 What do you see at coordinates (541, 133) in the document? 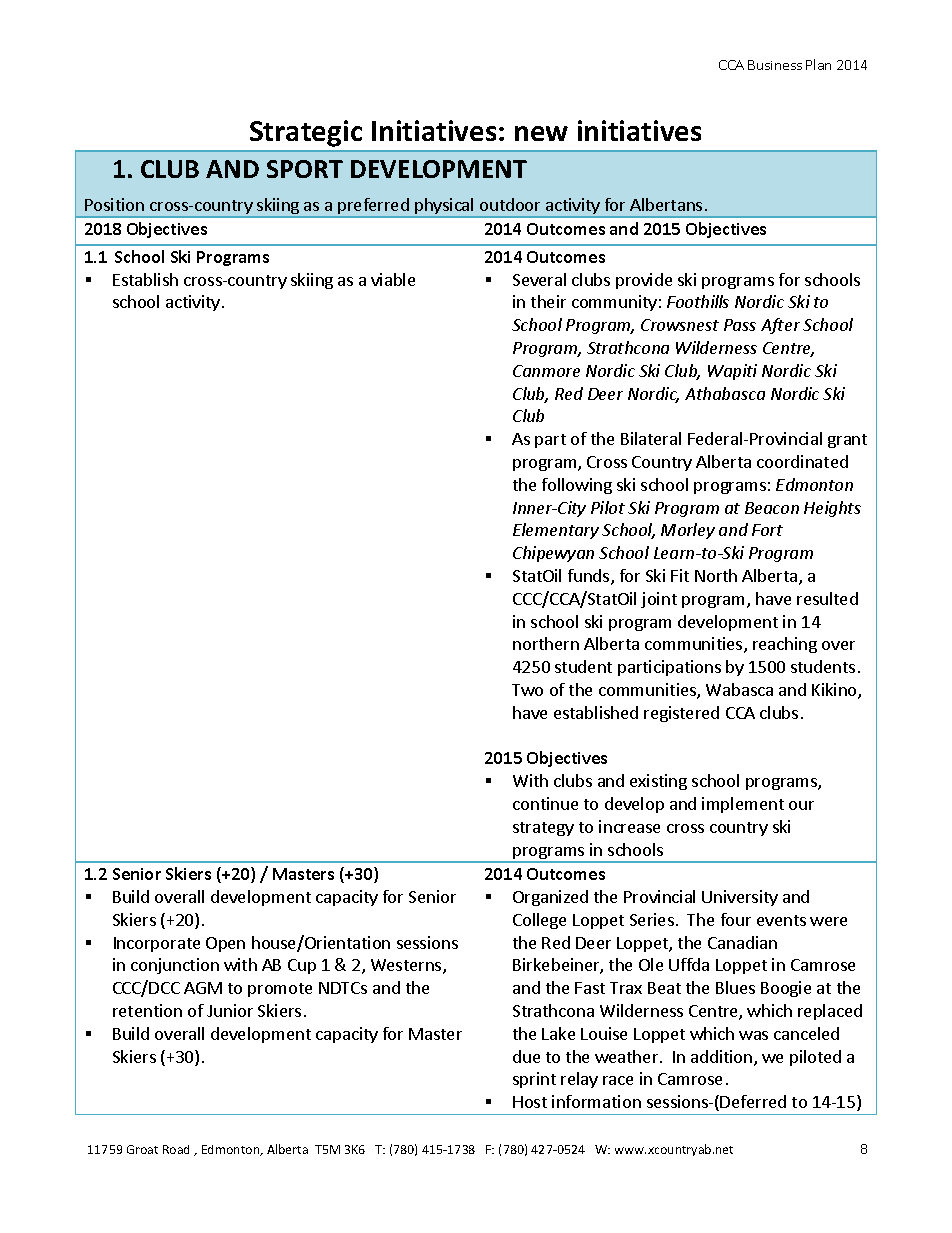
I see `new` at bounding box center [541, 133].
